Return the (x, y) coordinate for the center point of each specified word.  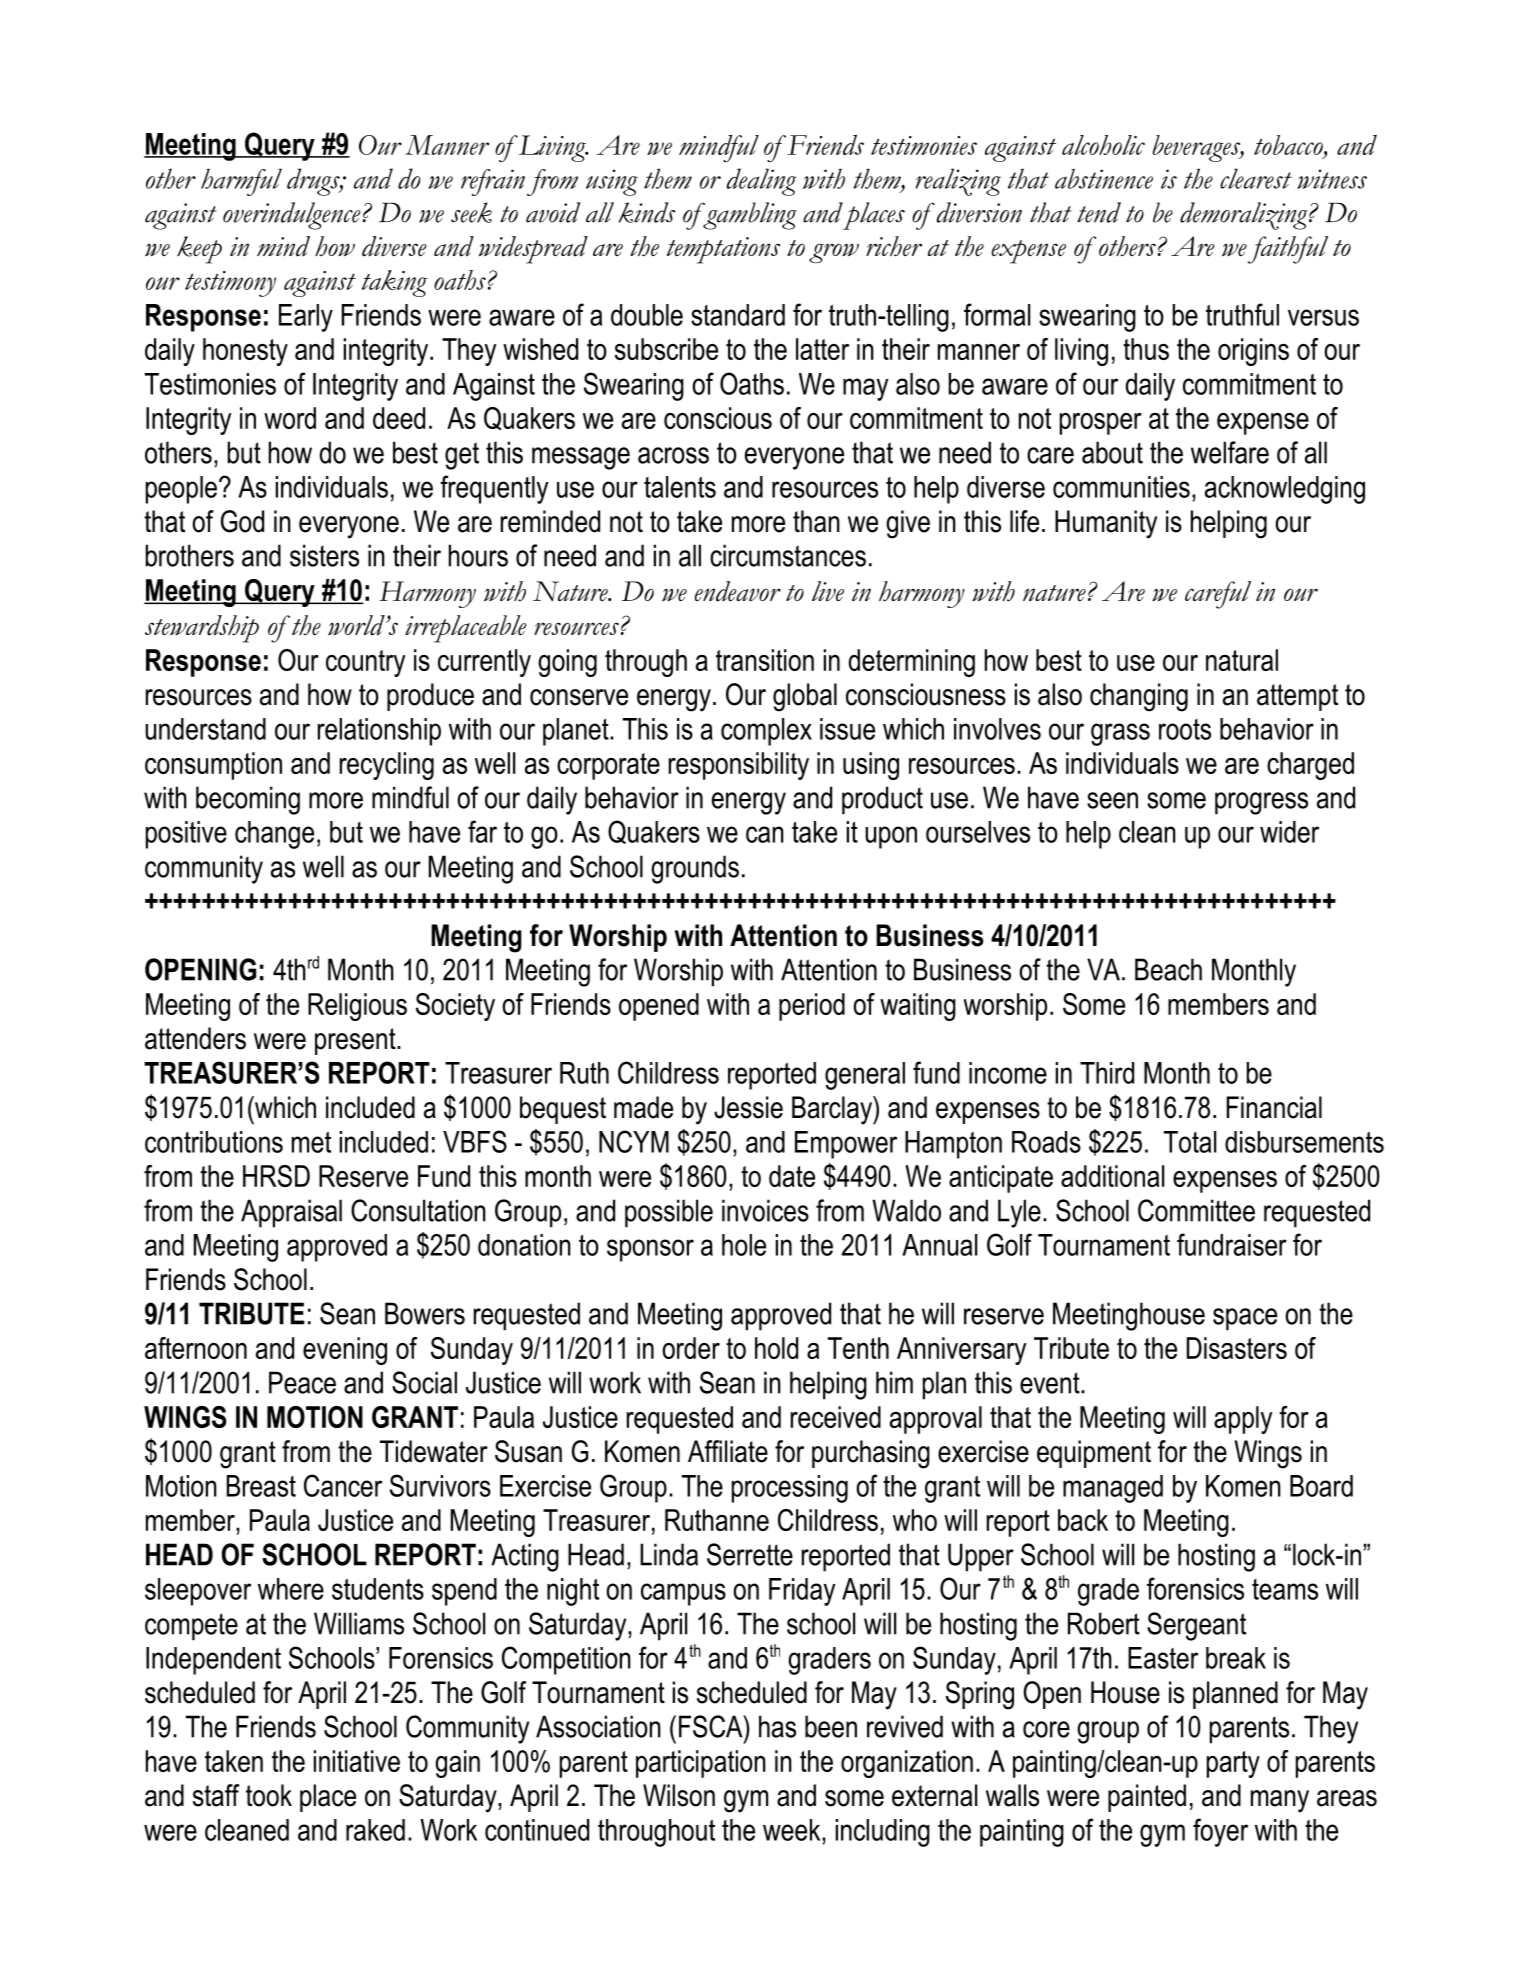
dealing (761, 182)
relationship (379, 732)
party (1233, 1764)
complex (766, 732)
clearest (1256, 178)
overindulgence (291, 216)
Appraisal (291, 1213)
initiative (357, 1761)
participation (701, 1764)
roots (1185, 729)
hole (744, 1245)
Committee (1196, 1210)
